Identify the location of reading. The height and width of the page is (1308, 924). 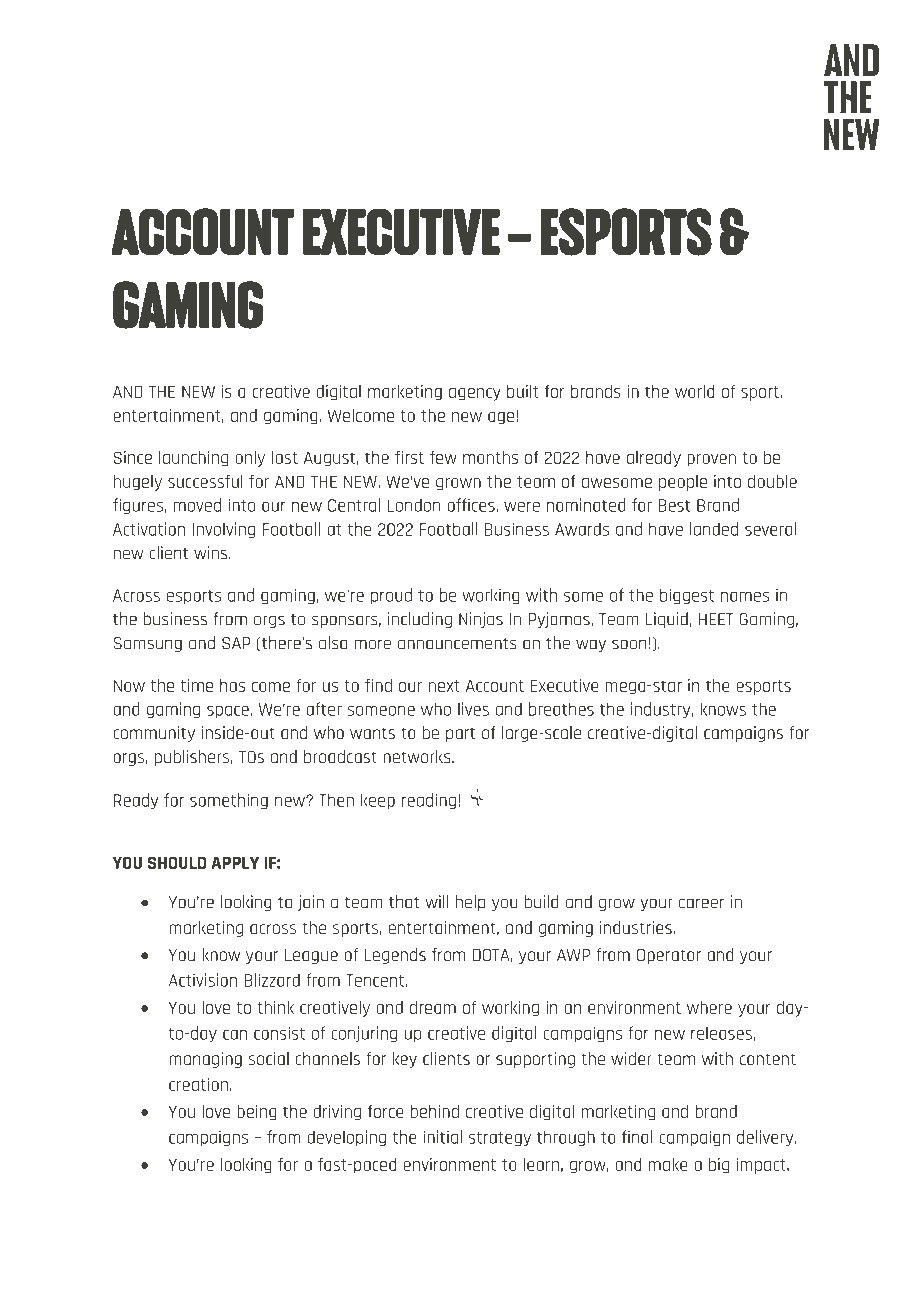
(429, 801).
